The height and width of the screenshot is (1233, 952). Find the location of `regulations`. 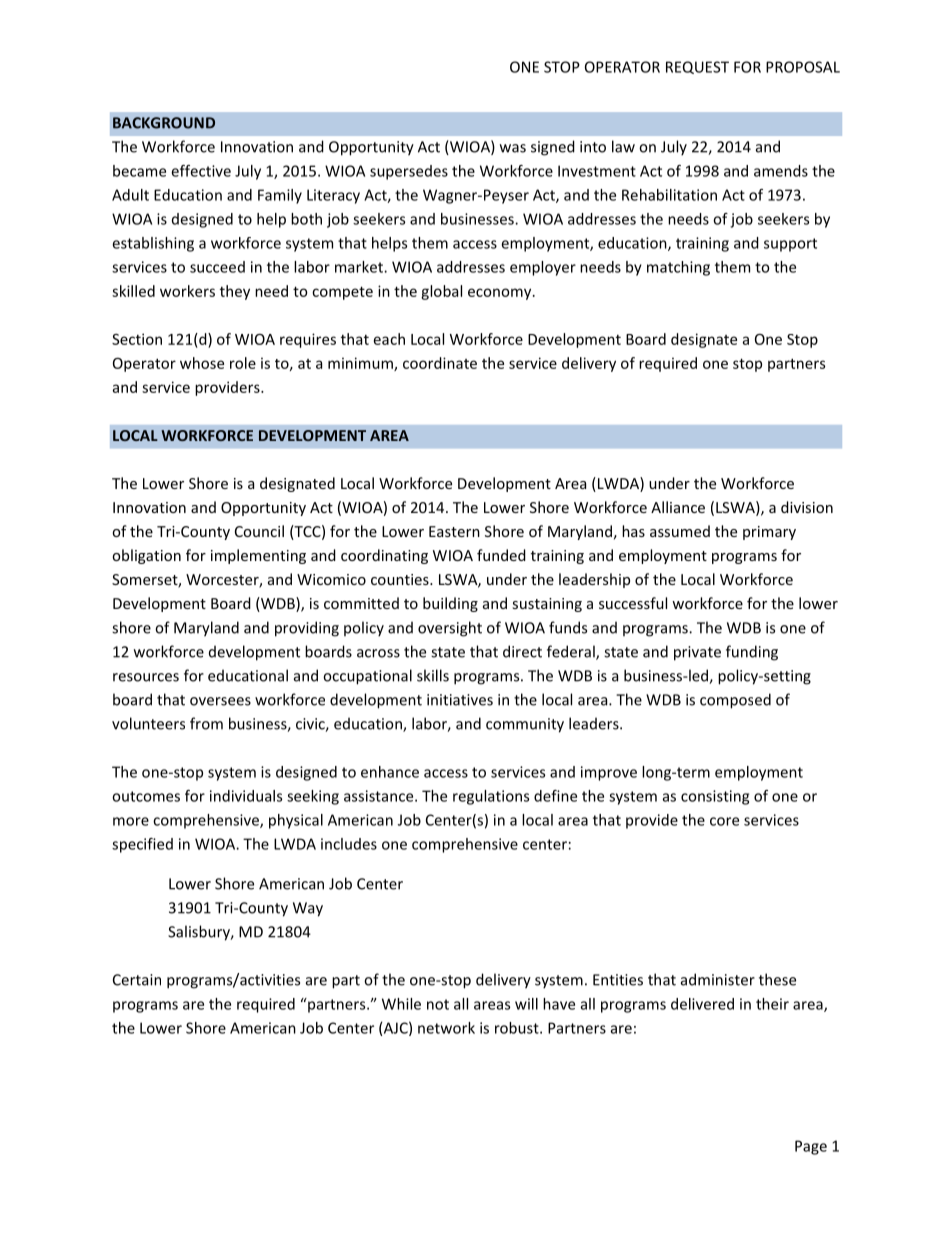

regulations is located at coordinates (491, 797).
